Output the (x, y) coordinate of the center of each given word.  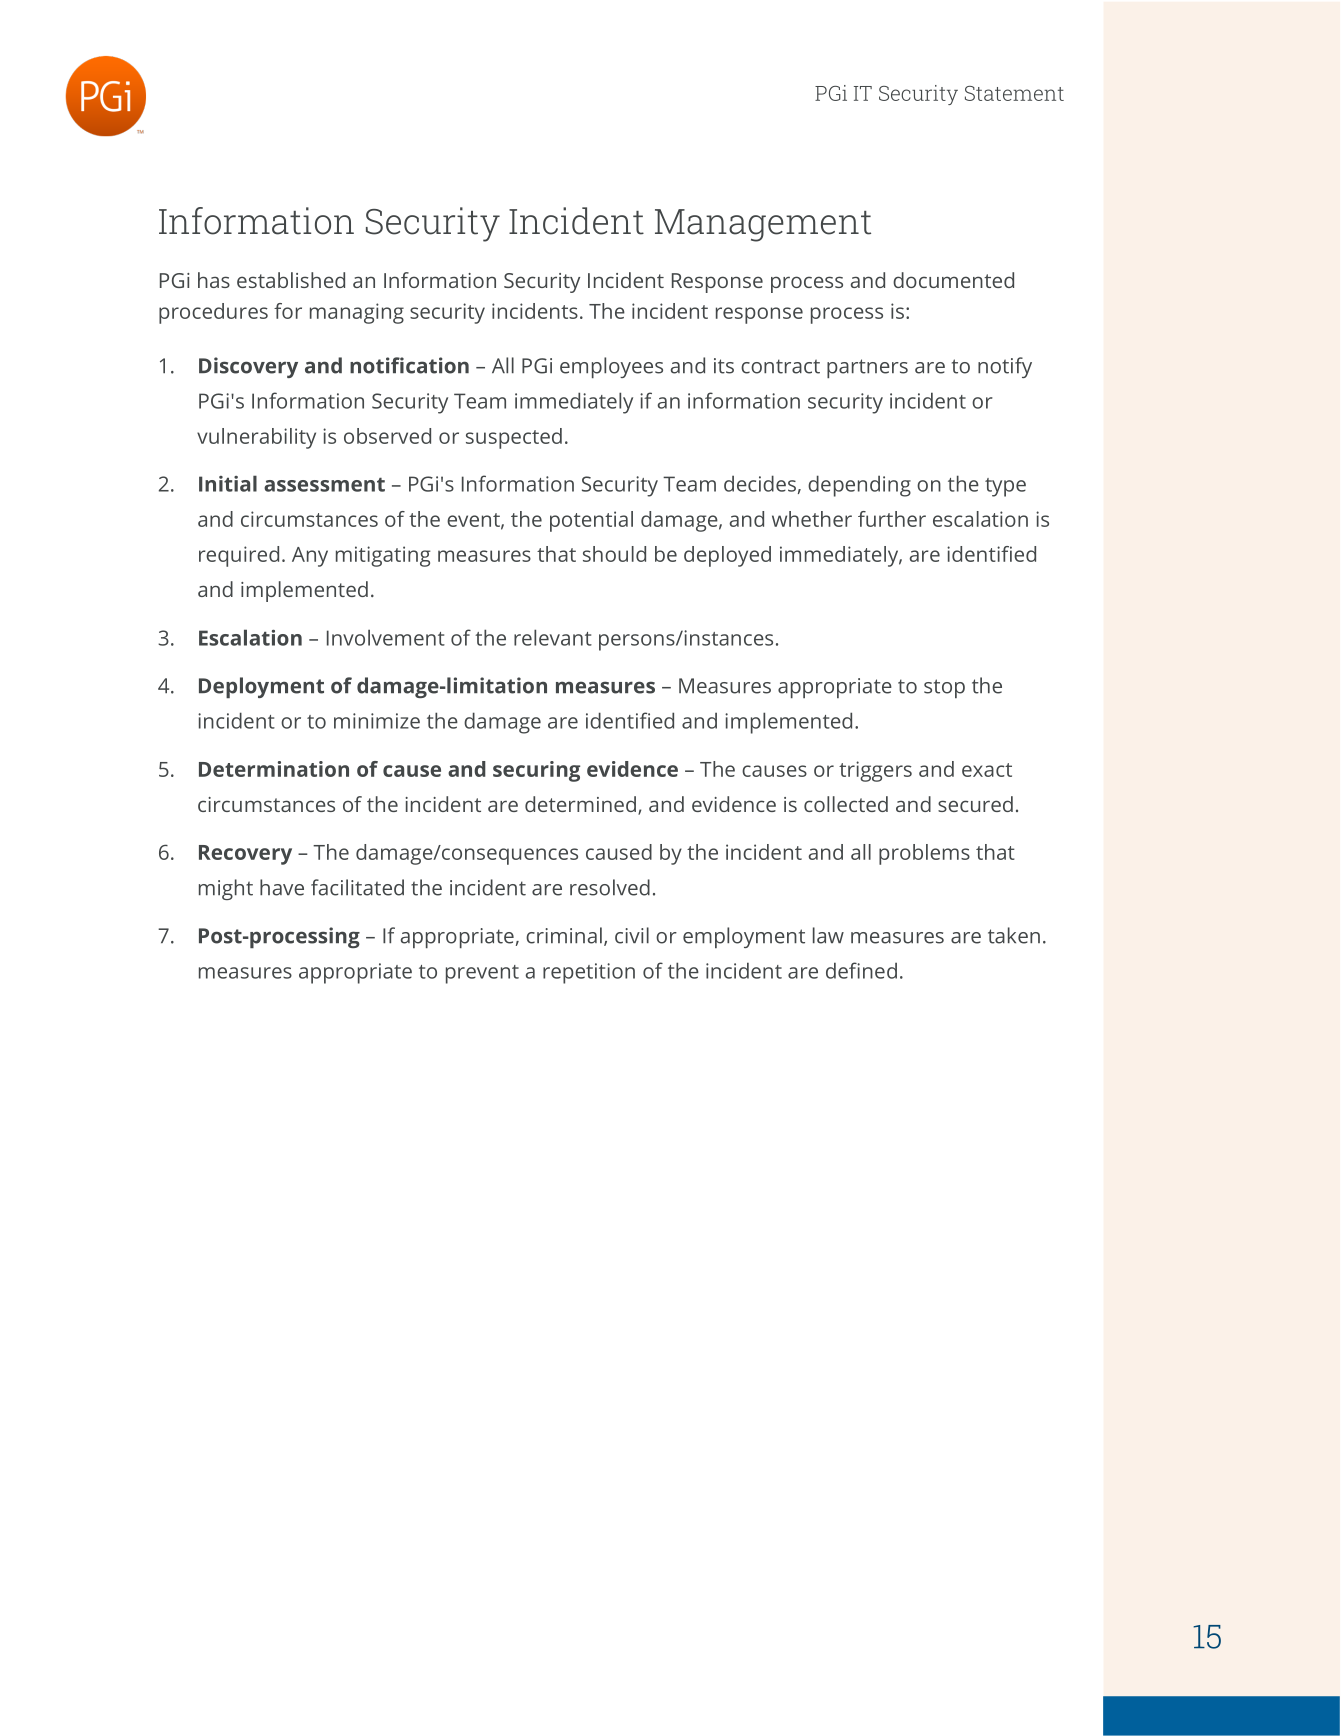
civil (632, 935)
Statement (1014, 93)
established (291, 280)
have (282, 887)
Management (763, 225)
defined (861, 970)
